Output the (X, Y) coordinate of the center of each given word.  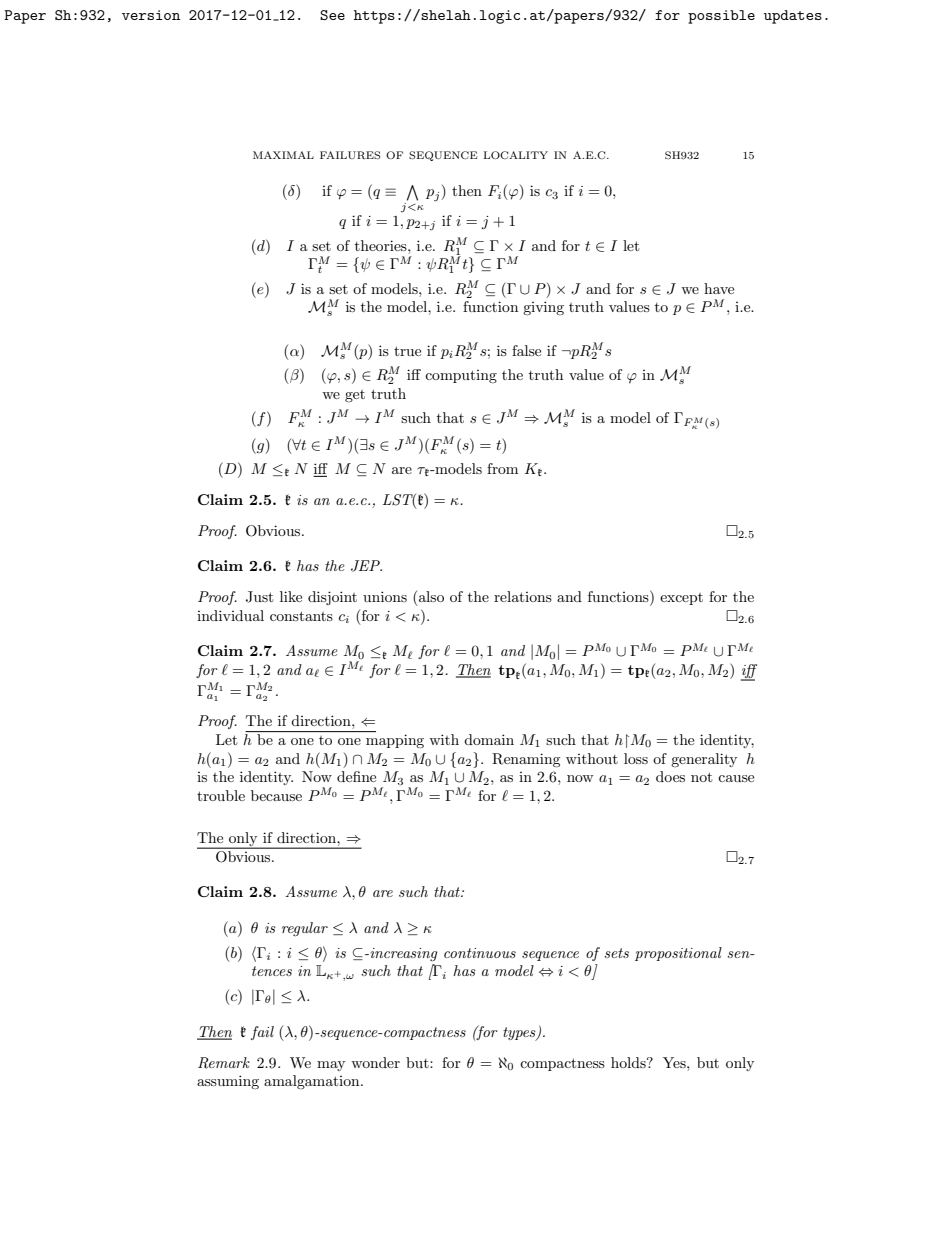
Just (259, 597)
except (681, 599)
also (431, 596)
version (151, 15)
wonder (375, 1062)
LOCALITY (516, 155)
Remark (224, 1063)
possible (721, 17)
